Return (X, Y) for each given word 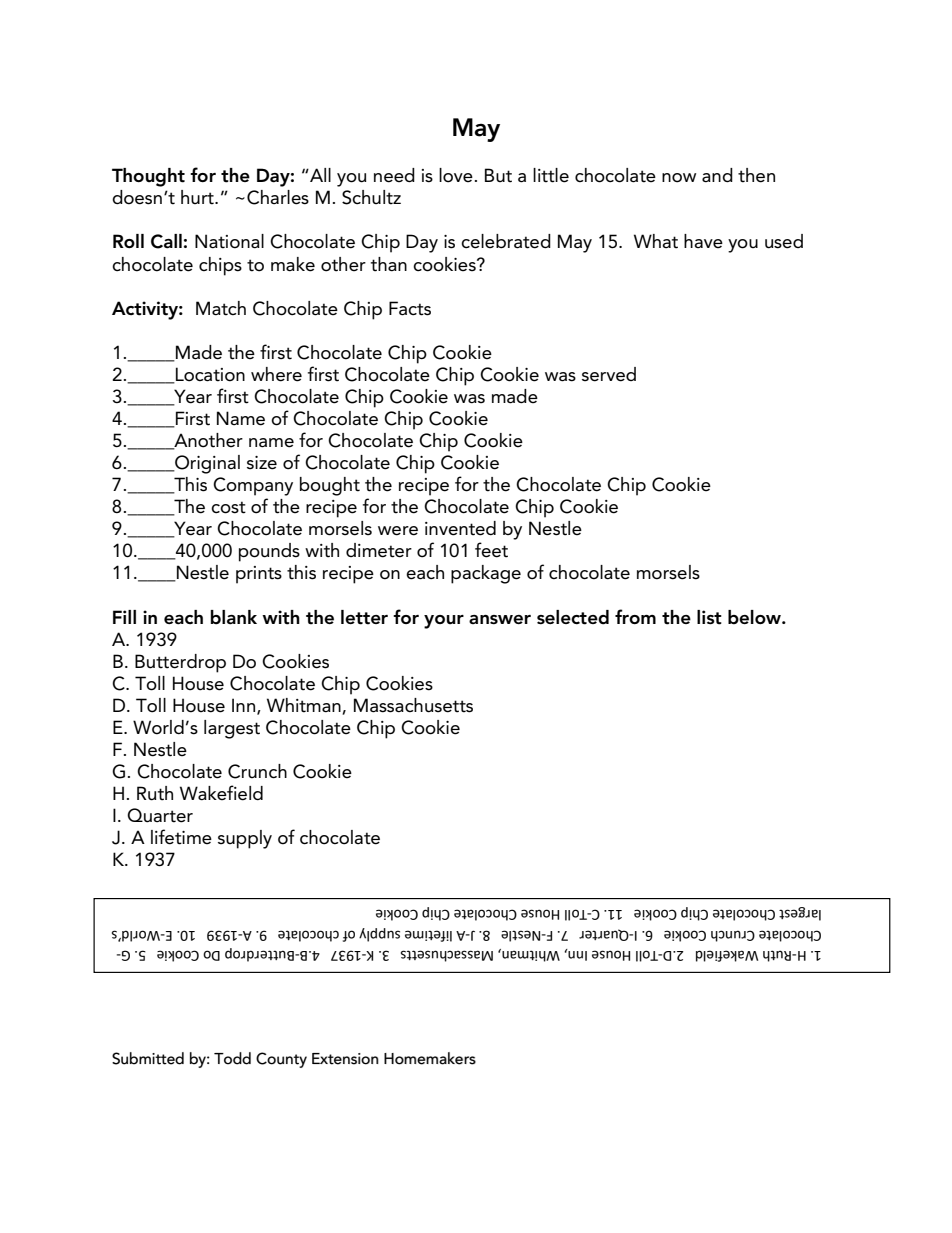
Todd (232, 1058)
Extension (345, 1059)
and (717, 175)
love (456, 175)
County (281, 1060)
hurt (198, 197)
